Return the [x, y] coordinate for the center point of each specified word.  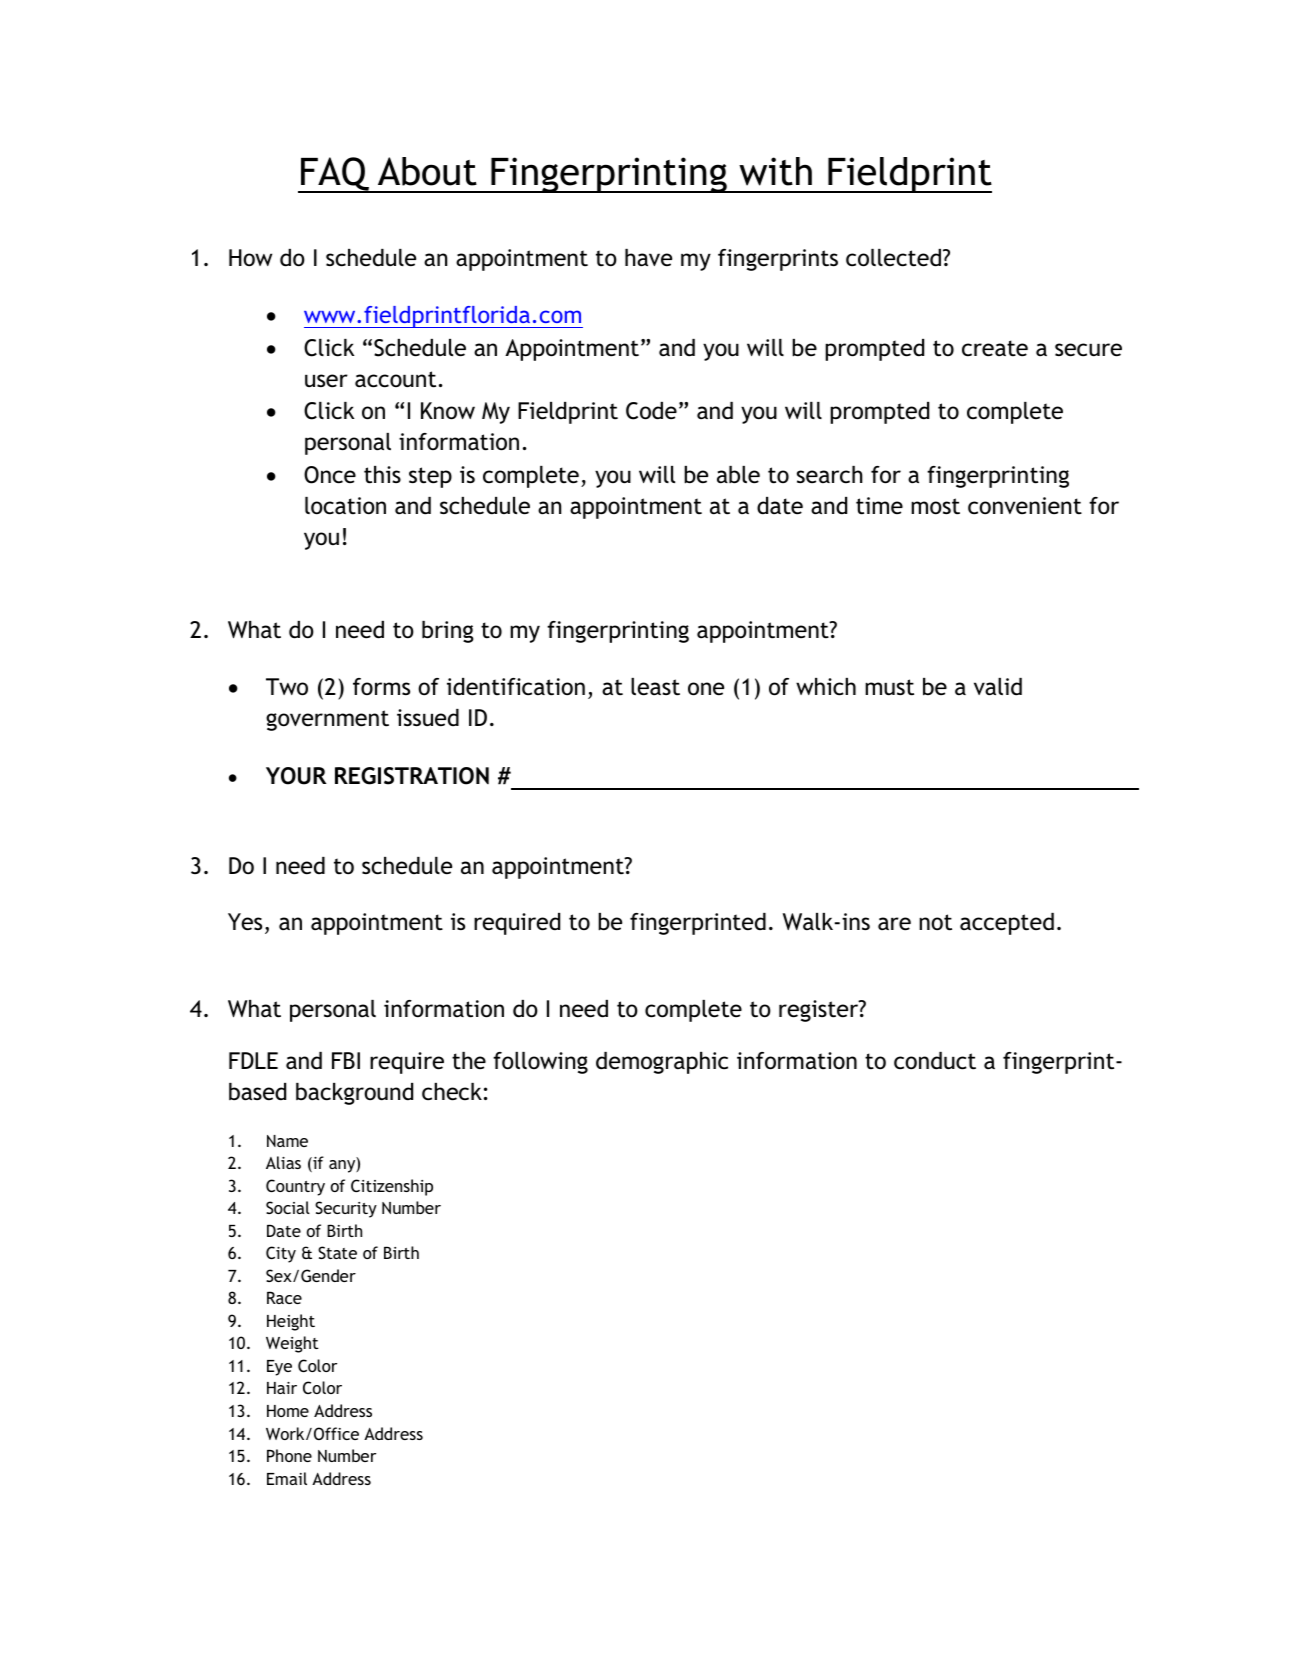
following [540, 1063]
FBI [346, 1060]
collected [893, 258]
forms [381, 686]
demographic [662, 1063]
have [648, 258]
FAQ [335, 175]
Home [288, 1411]
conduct [935, 1061]
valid [998, 687]
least [655, 687]
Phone [289, 1455]
